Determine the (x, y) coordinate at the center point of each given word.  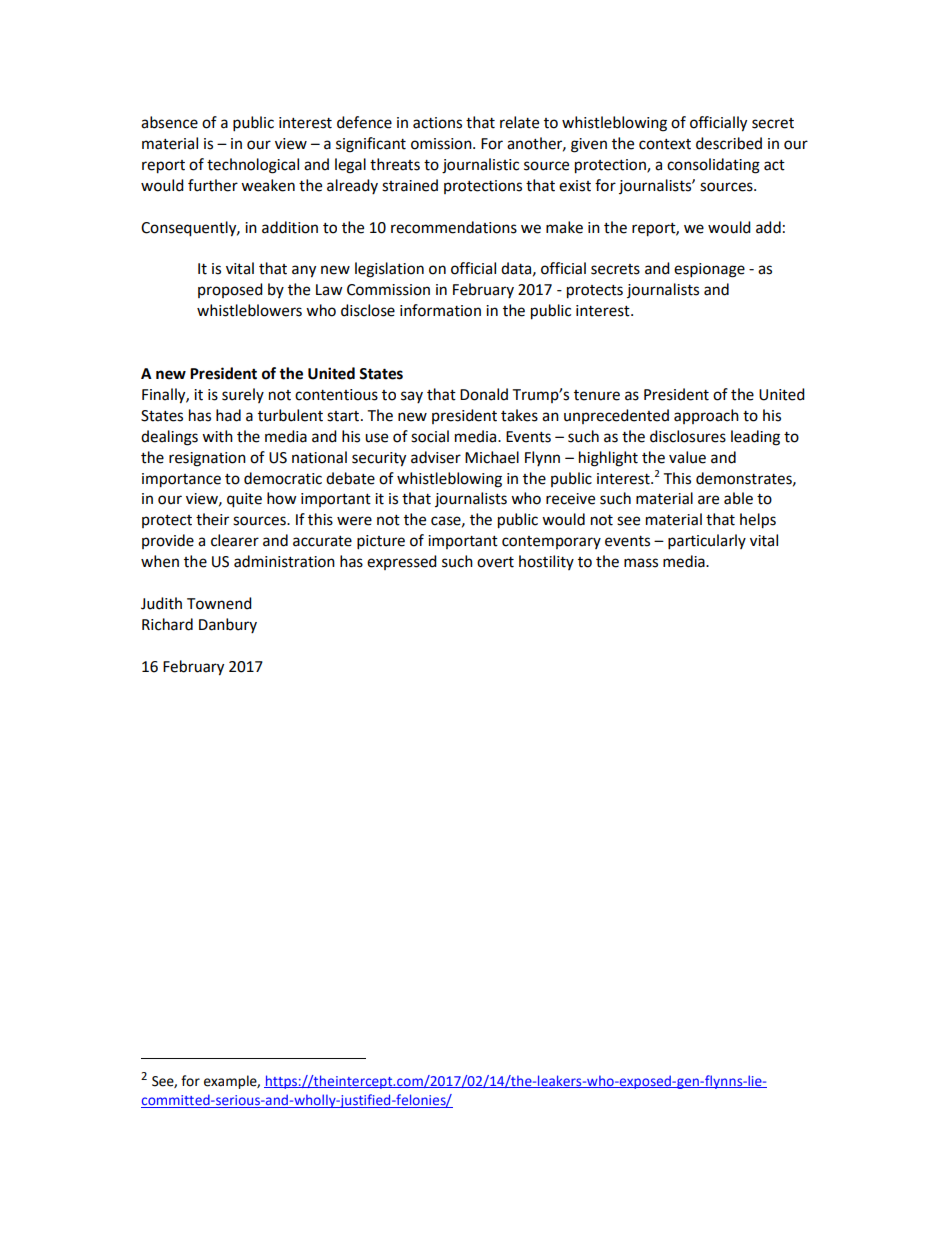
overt (495, 562)
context (665, 144)
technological (253, 166)
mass (641, 563)
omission (442, 144)
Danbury (228, 625)
